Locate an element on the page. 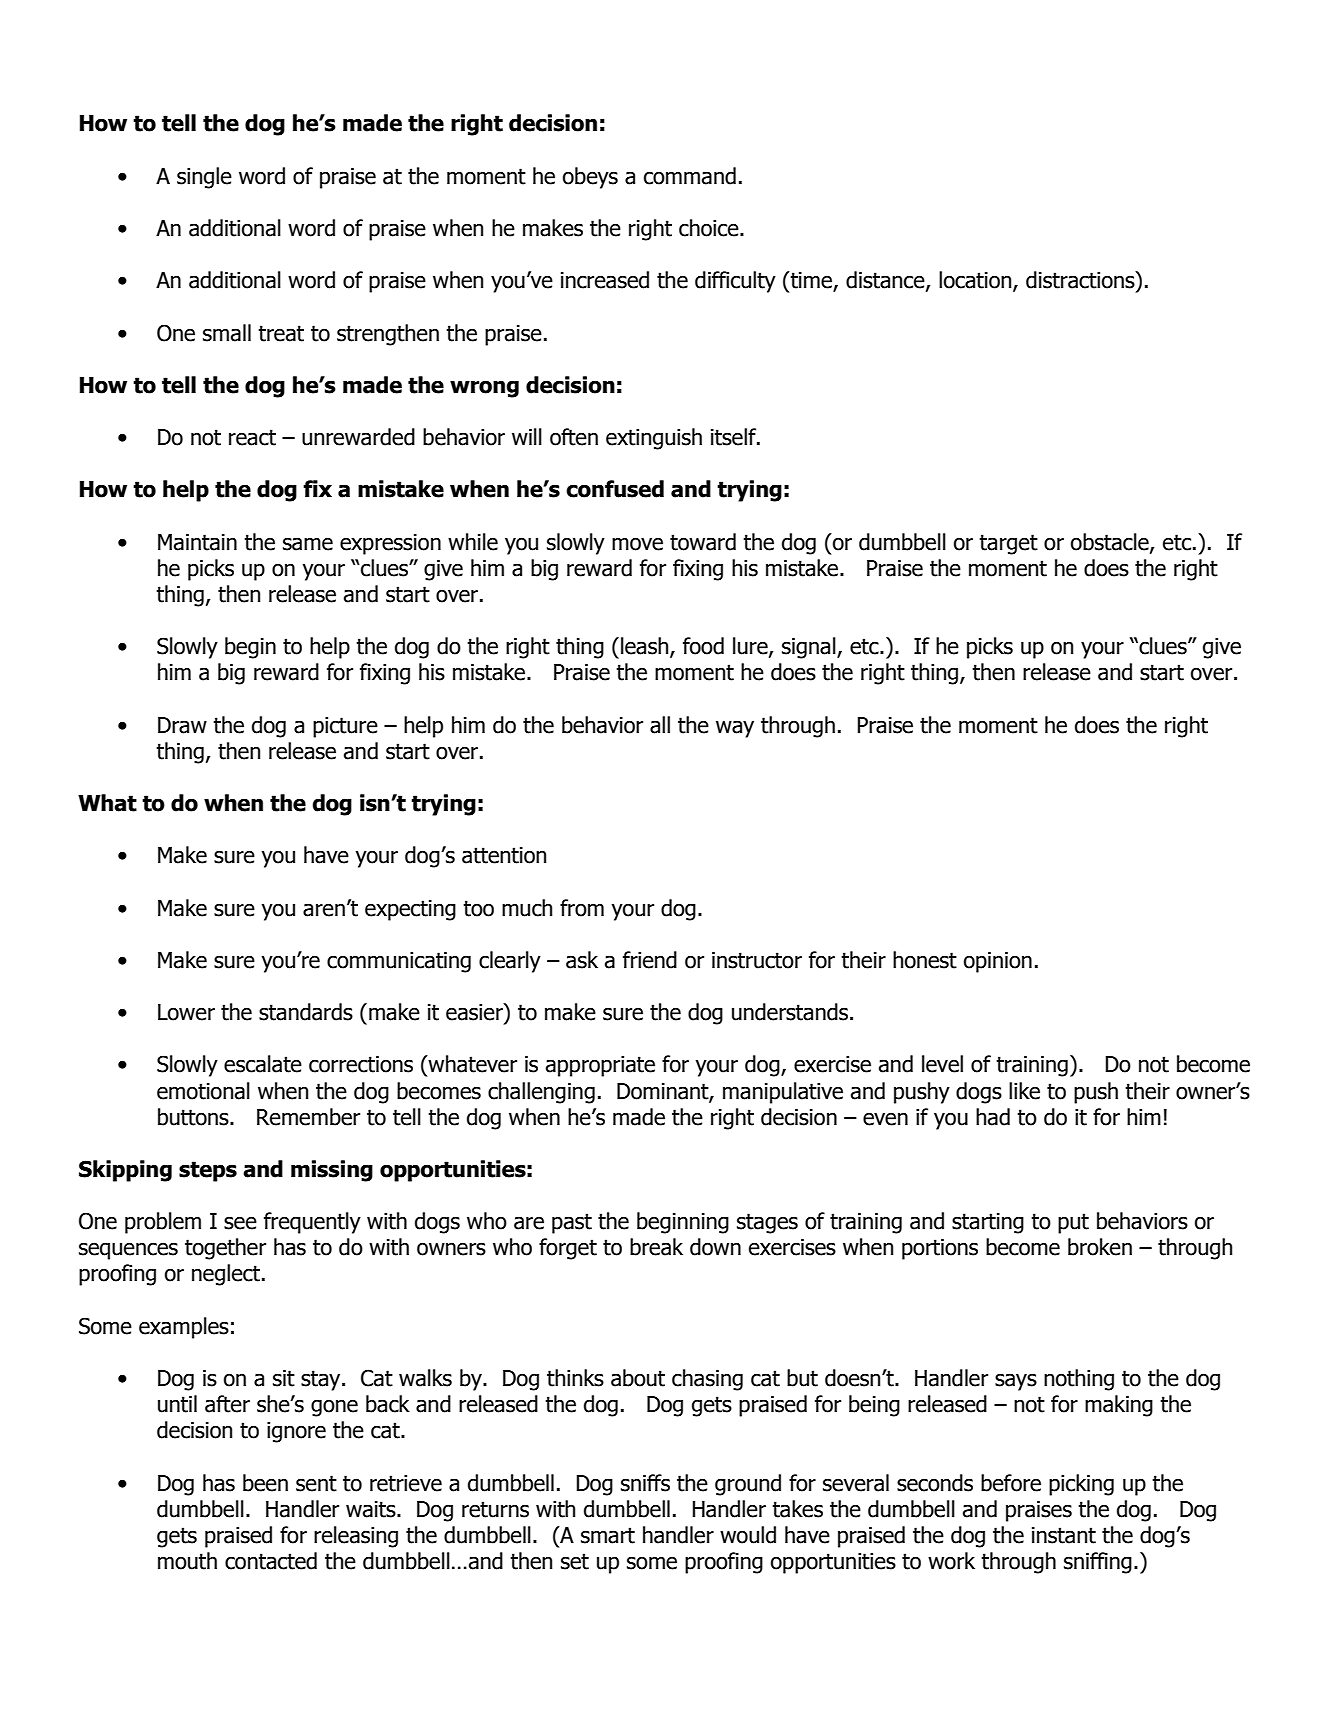  opinion is located at coordinates (998, 962).
